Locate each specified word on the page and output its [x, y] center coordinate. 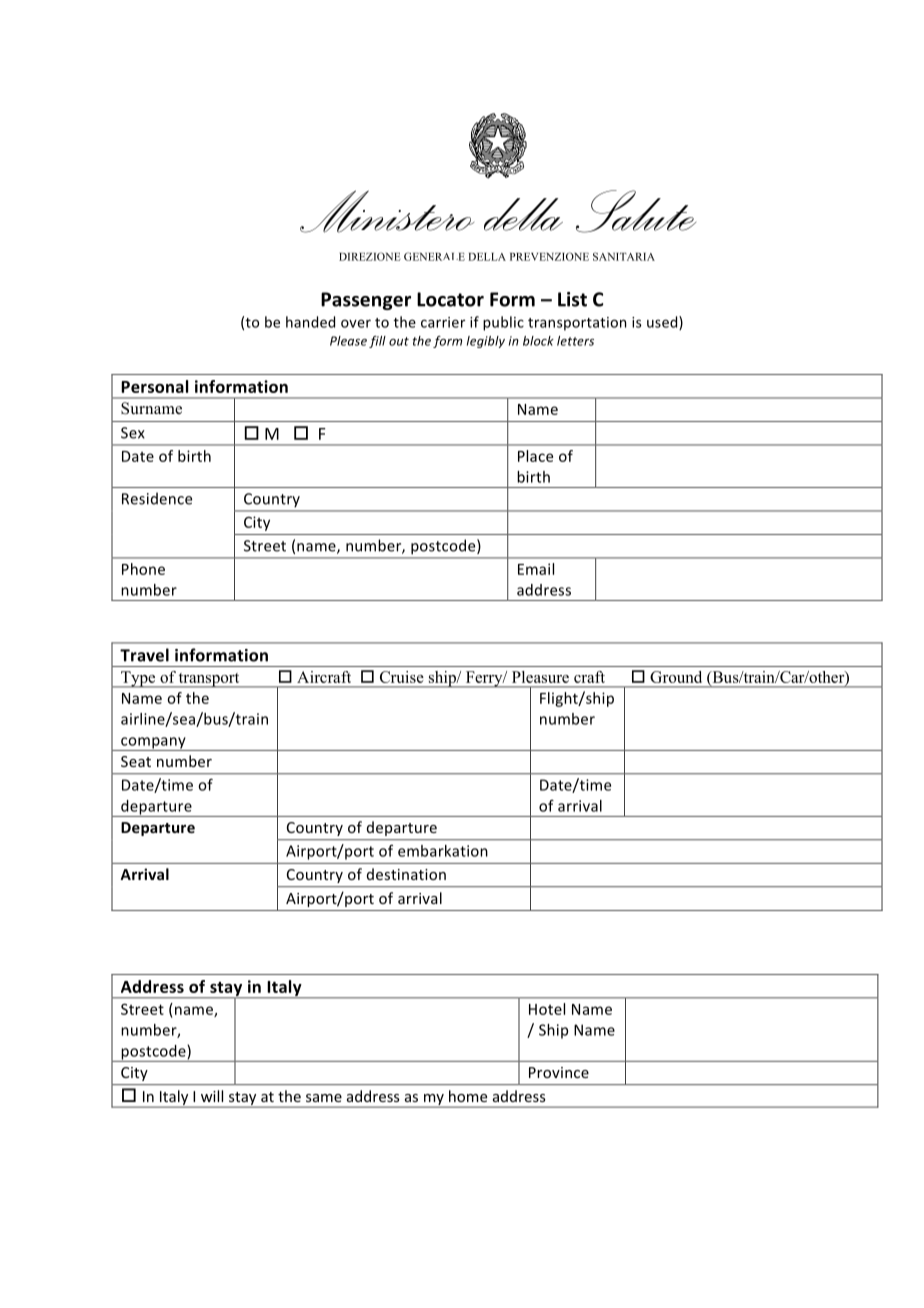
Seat [136, 761]
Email [536, 569]
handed [310, 322]
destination [406, 874]
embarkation [443, 851]
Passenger [366, 301]
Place [535, 456]
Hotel [547, 1009]
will [212, 1096]
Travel [144, 655]
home [468, 1096]
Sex [133, 433]
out [399, 341]
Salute [636, 211]
